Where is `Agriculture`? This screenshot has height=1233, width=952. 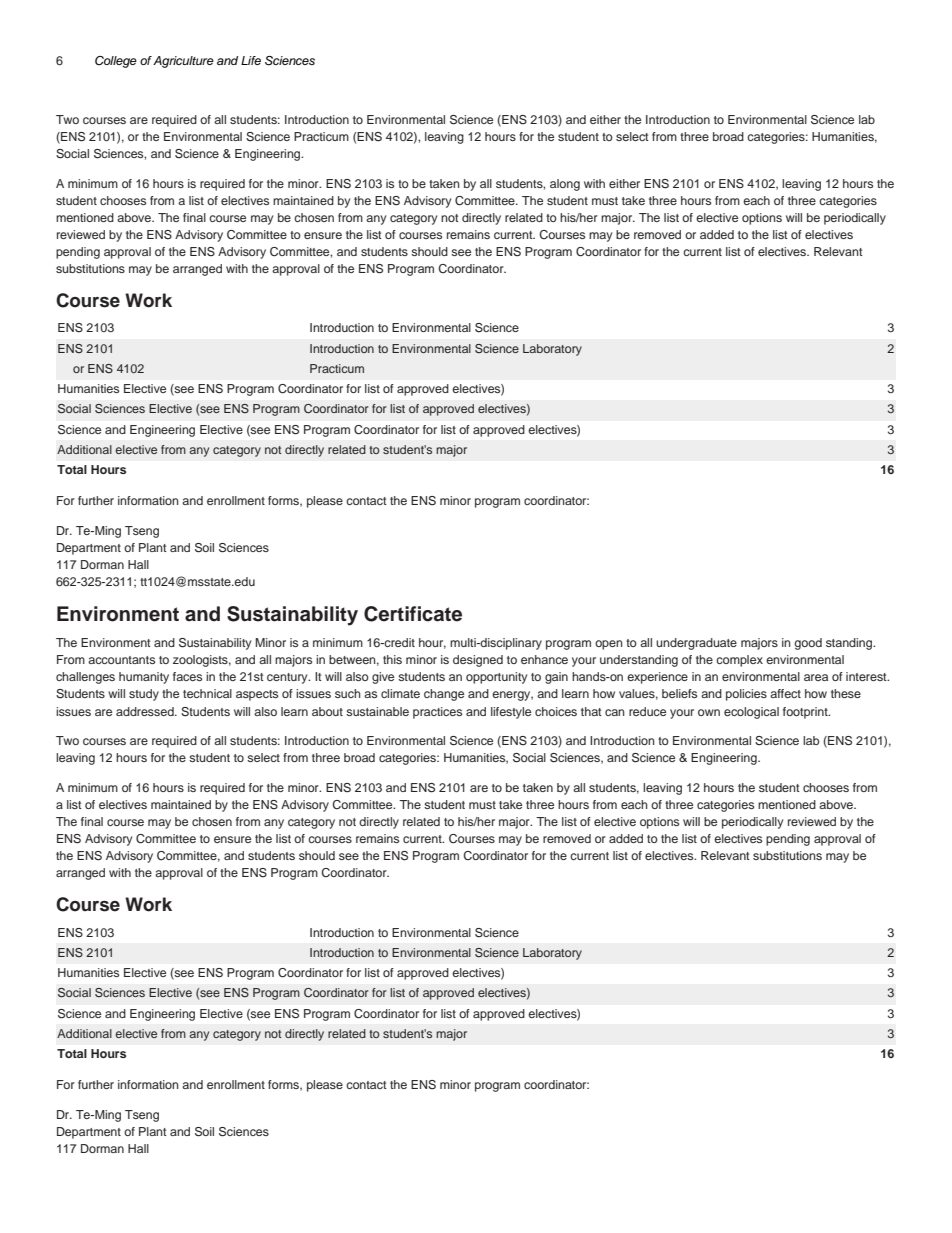 Agriculture is located at coordinates (183, 62).
